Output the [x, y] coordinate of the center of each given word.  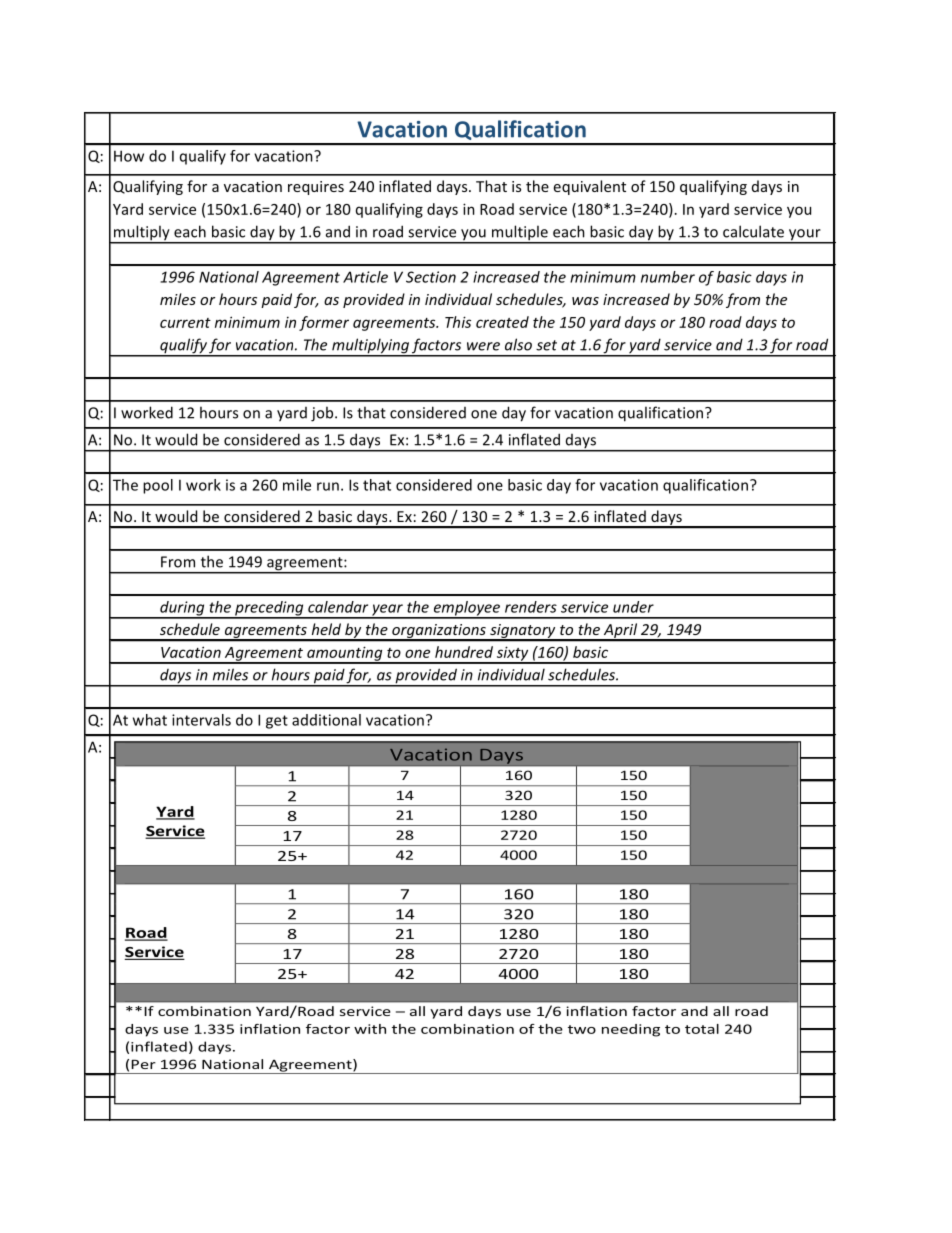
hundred [464, 652]
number [668, 277]
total [702, 1029]
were [483, 346]
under [633, 607]
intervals [201, 720]
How [129, 156]
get [277, 722]
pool [158, 486]
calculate [753, 231]
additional [326, 720]
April [620, 632]
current [185, 323]
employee [467, 609]
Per [143, 1064]
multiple [520, 234]
